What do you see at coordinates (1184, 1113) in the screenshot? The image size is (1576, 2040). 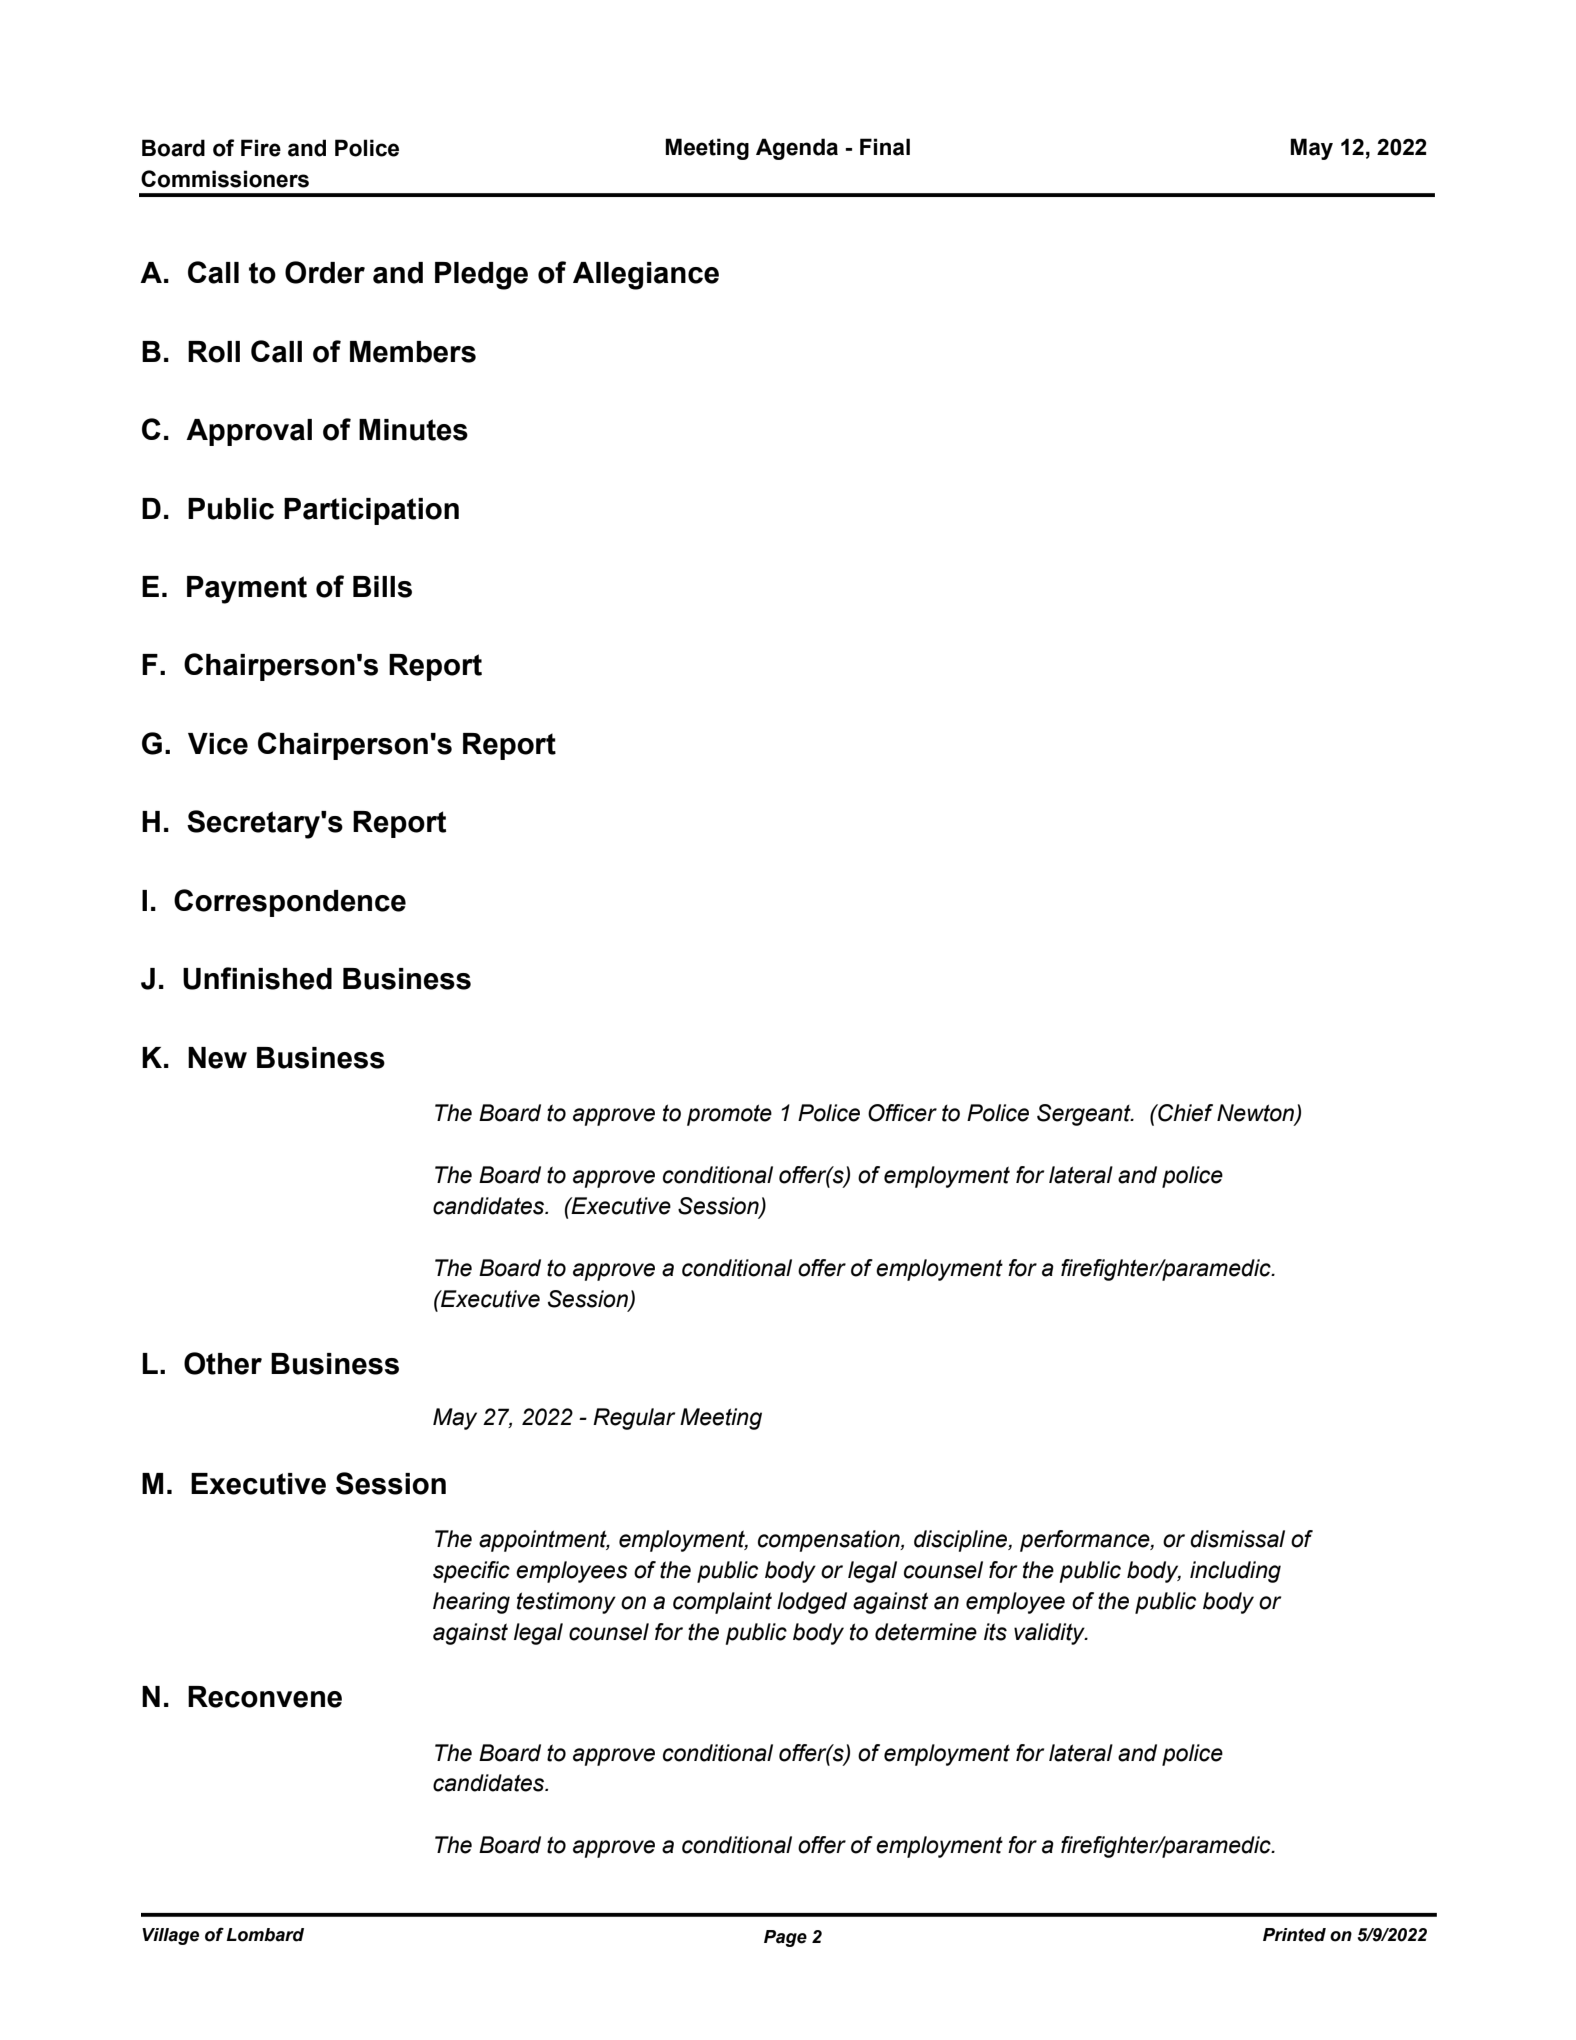 I see `Chief` at bounding box center [1184, 1113].
